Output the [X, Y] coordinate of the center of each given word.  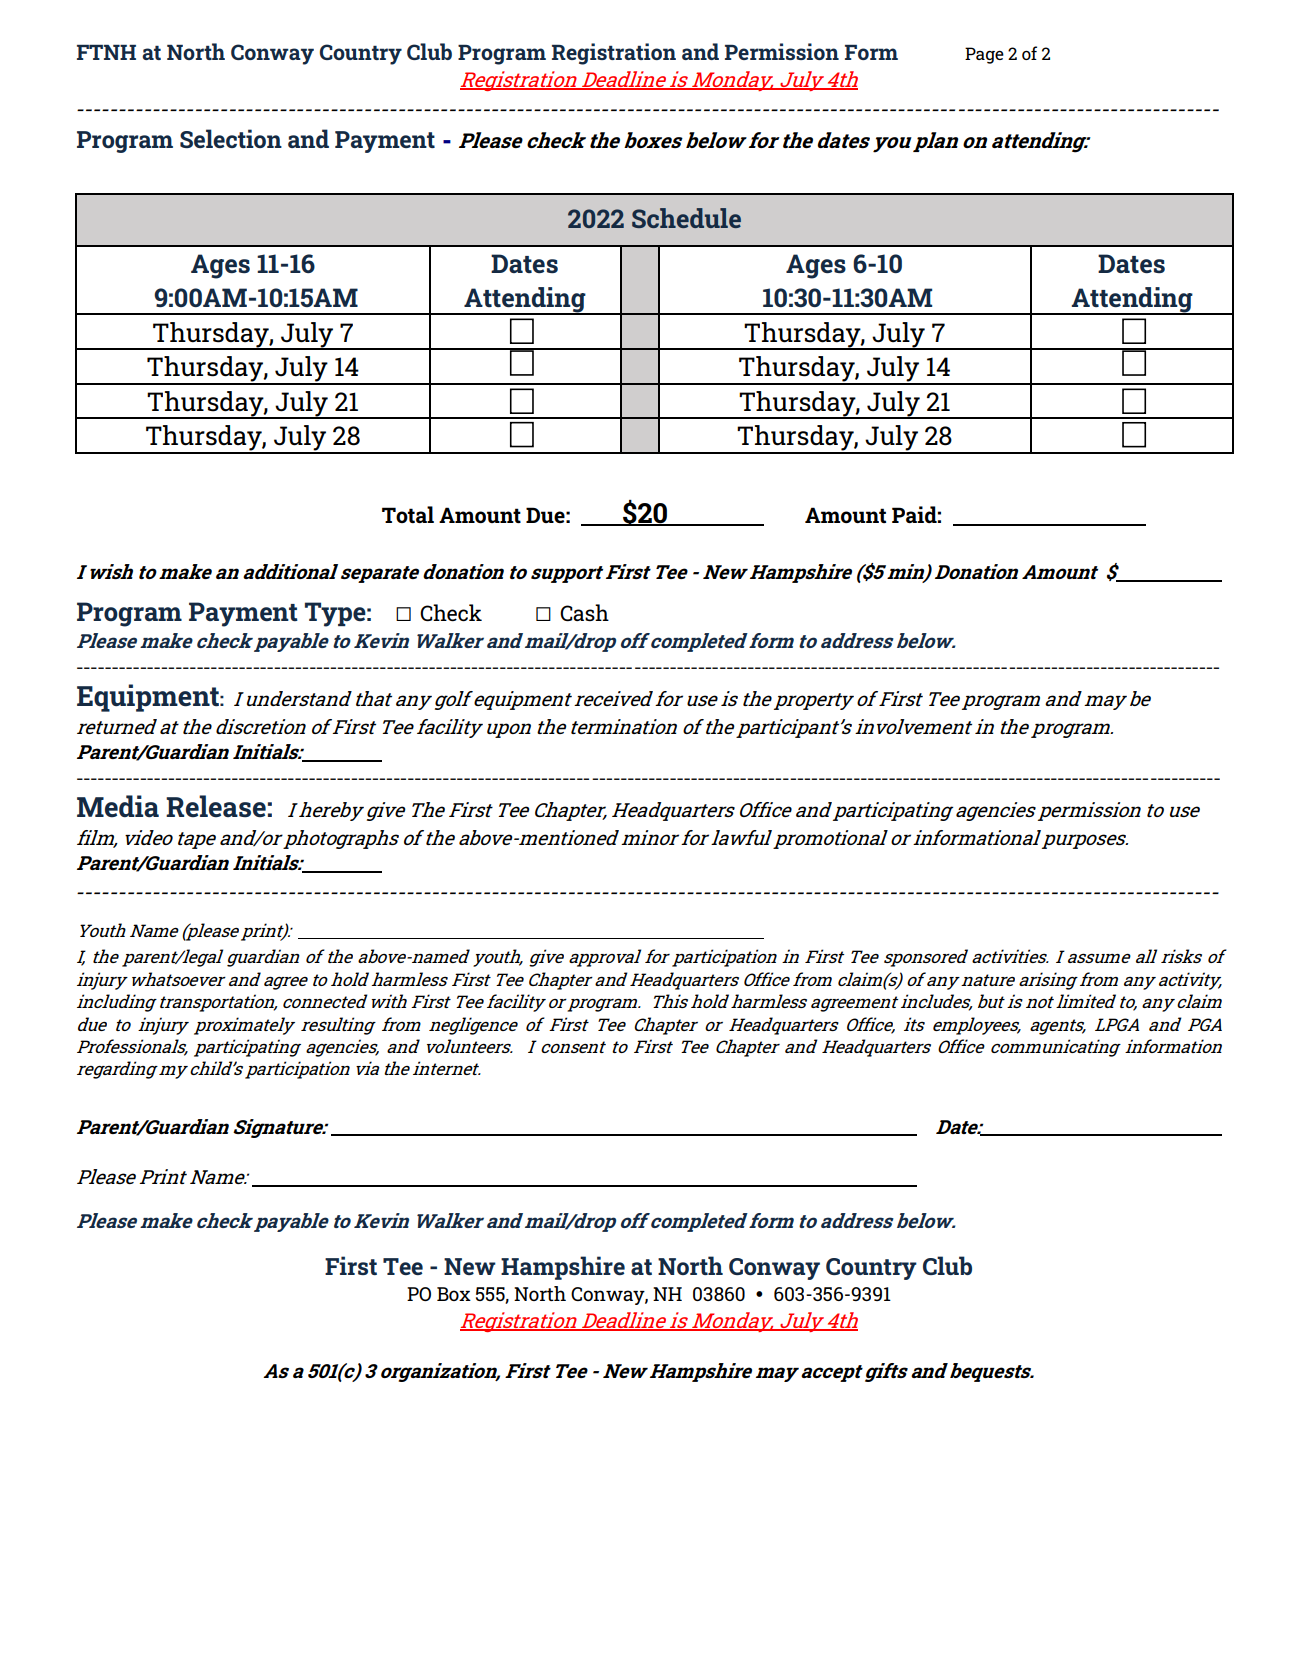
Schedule [686, 218]
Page [984, 55]
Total [408, 514]
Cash [584, 612]
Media [118, 806]
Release [216, 806]
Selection [231, 138]
